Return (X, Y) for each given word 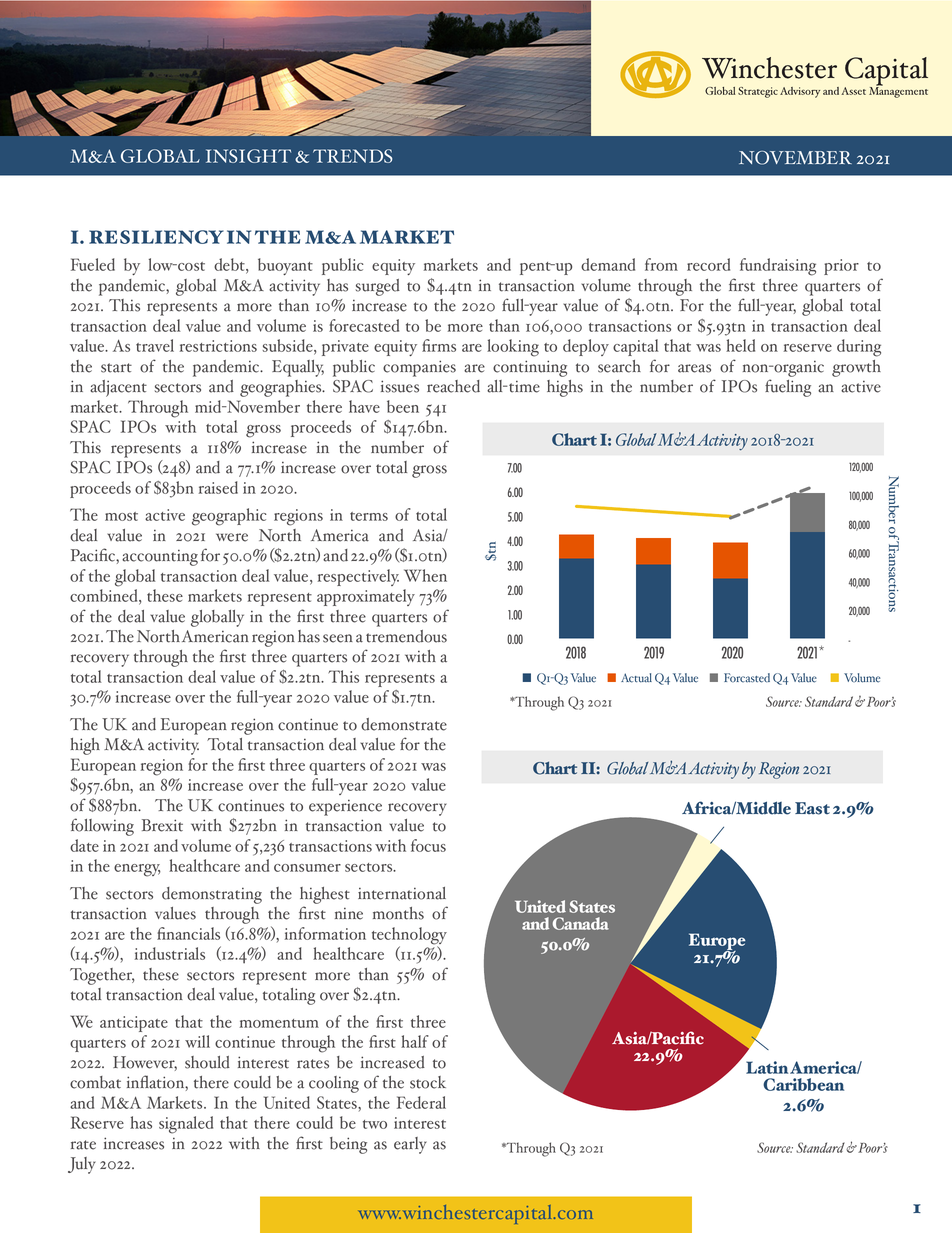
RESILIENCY (156, 237)
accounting (160, 558)
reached (453, 386)
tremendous (406, 636)
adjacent (118, 388)
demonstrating (212, 895)
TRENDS (352, 156)
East (812, 808)
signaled (186, 1125)
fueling (788, 388)
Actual (636, 678)
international (402, 893)
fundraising (778, 267)
